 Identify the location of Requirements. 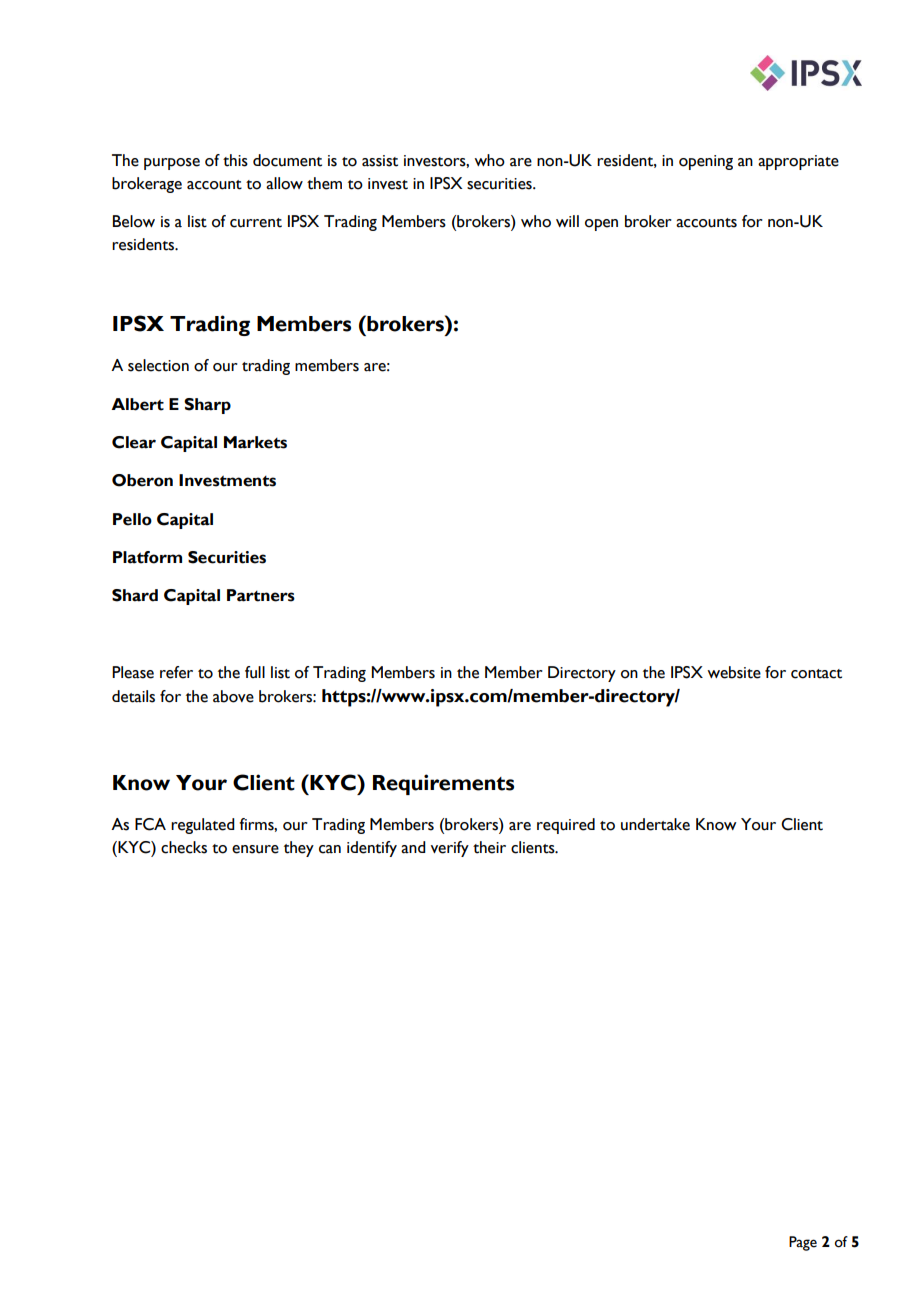
(443, 784).
